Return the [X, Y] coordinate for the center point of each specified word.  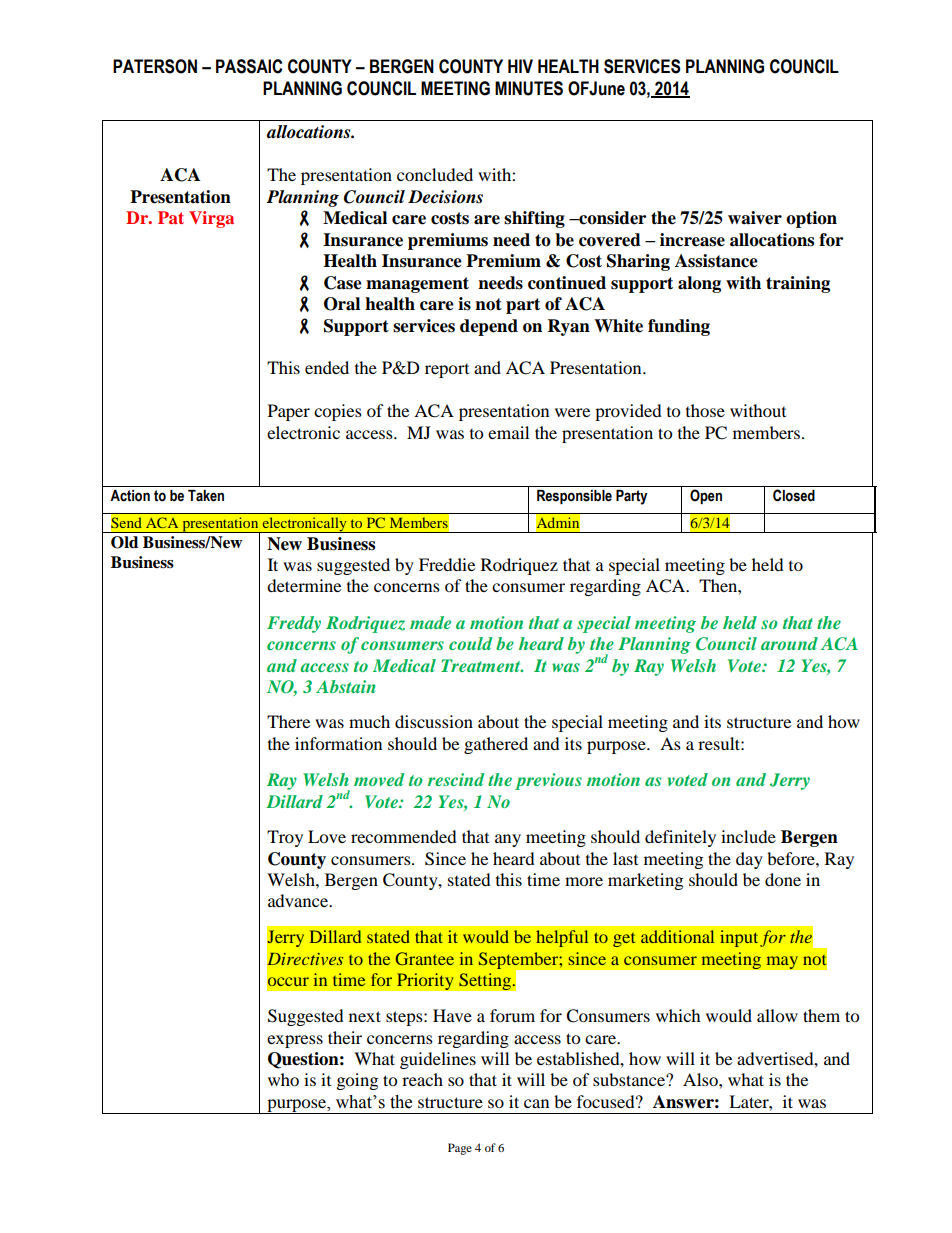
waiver [755, 218]
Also [701, 1079]
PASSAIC [249, 66]
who [283, 1079]
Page [460, 1149]
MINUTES [529, 88]
